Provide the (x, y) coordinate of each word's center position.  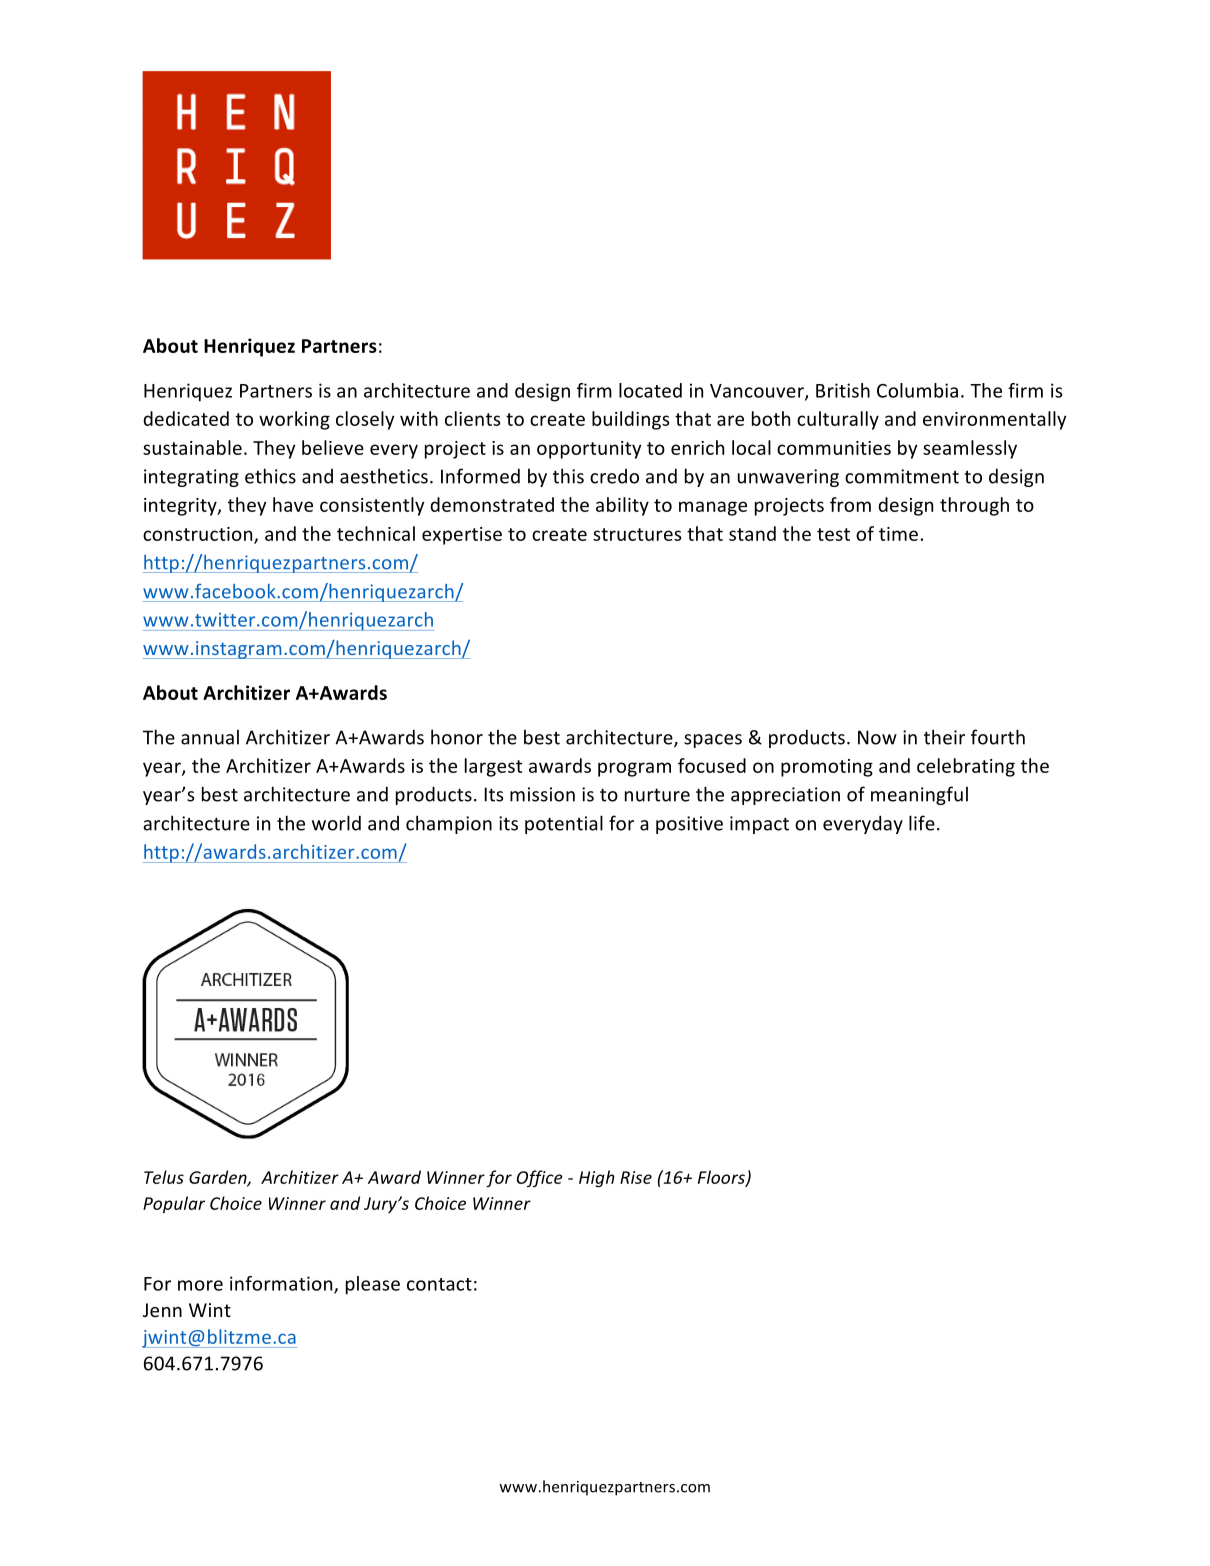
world (336, 823)
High (596, 1178)
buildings (630, 420)
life (922, 823)
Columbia (917, 390)
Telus (164, 1177)
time (898, 534)
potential (564, 824)
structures (637, 534)
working (294, 420)
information (282, 1284)
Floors (722, 1178)
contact (439, 1284)
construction (199, 535)
